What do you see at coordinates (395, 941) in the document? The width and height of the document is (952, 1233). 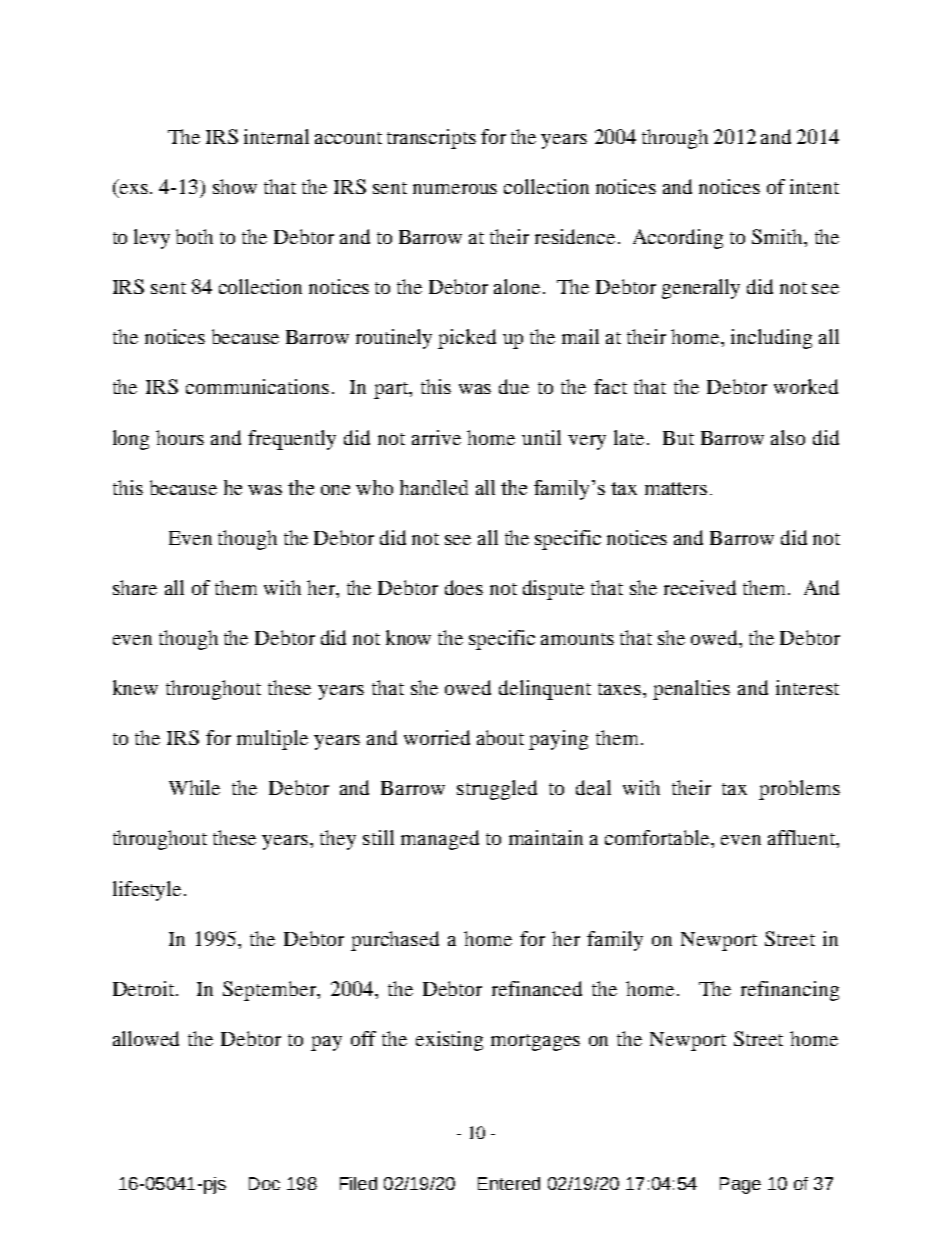 I see `purchased` at bounding box center [395, 941].
